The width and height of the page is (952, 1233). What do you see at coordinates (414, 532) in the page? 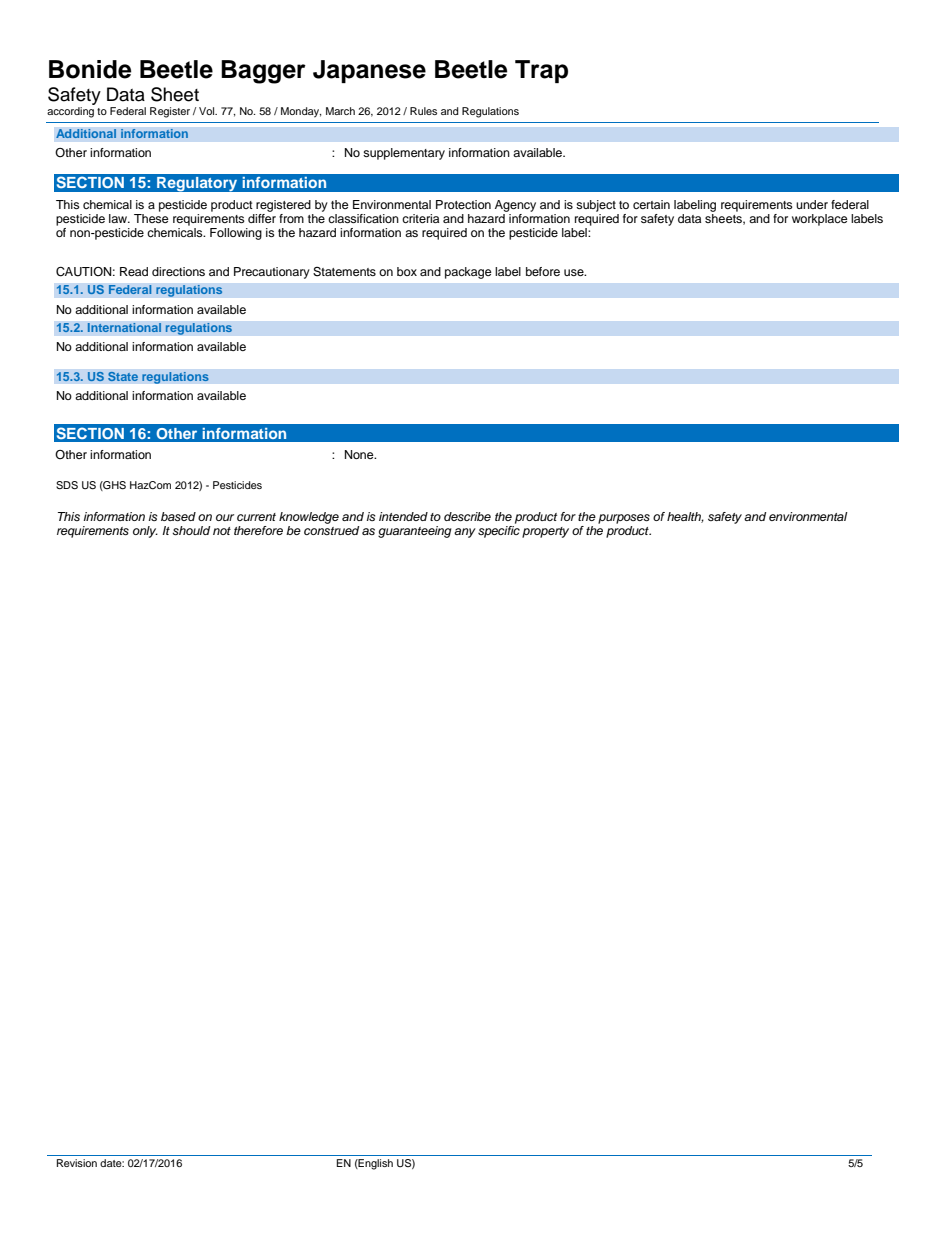
I see `guaranteeing` at bounding box center [414, 532].
